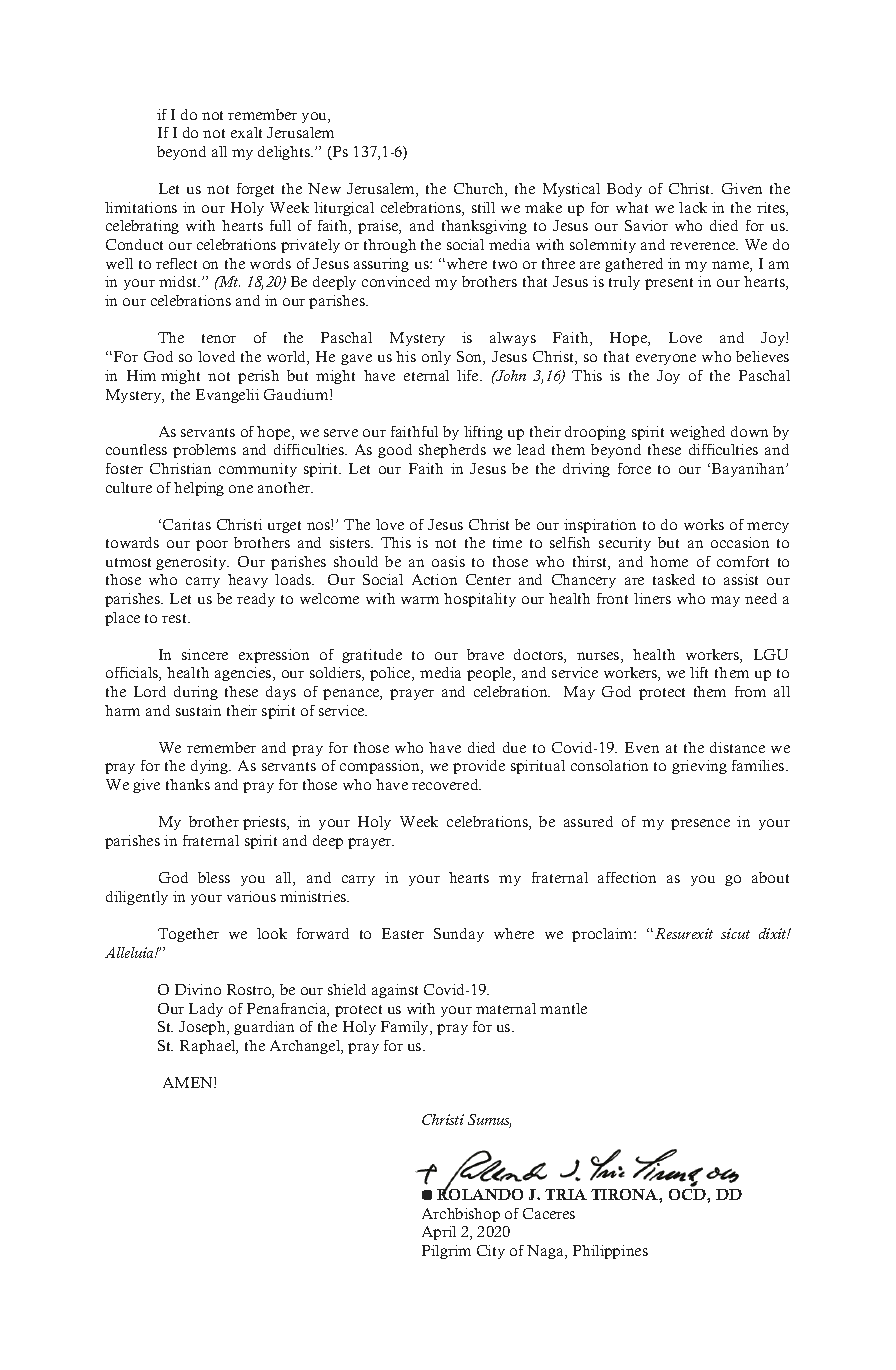  Describe the element at coordinates (199, 489) in the screenshot. I see `helping` at that location.
